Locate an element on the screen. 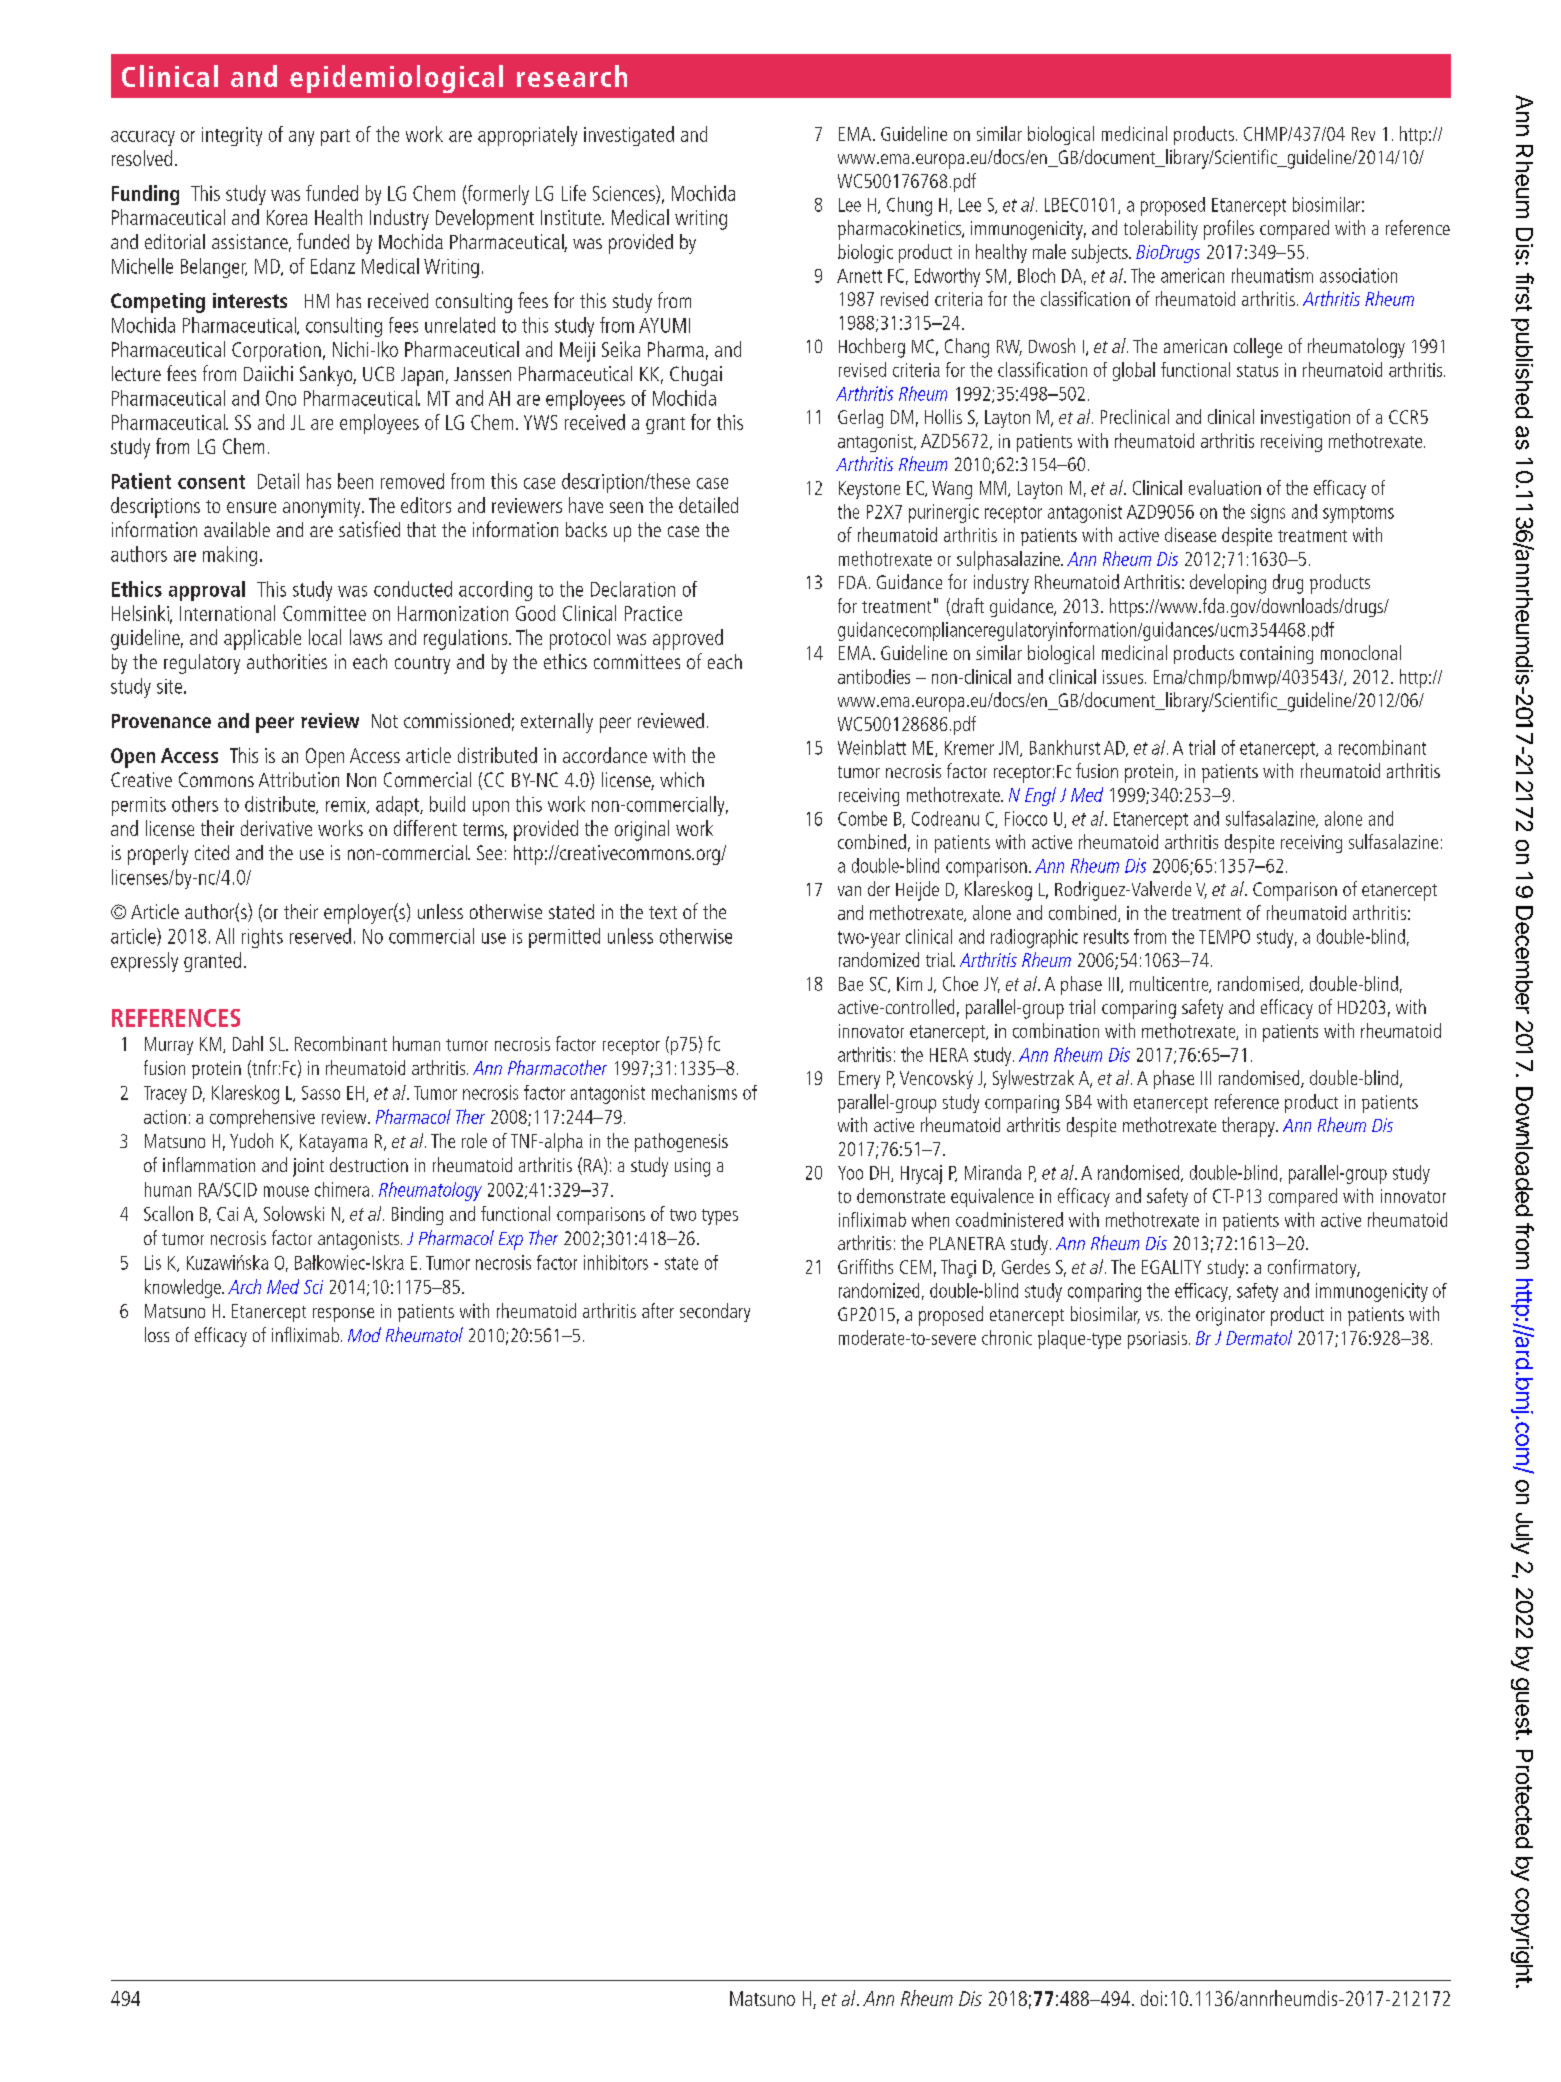 The width and height of the screenshot is (1561, 2082). rights is located at coordinates (262, 938).
